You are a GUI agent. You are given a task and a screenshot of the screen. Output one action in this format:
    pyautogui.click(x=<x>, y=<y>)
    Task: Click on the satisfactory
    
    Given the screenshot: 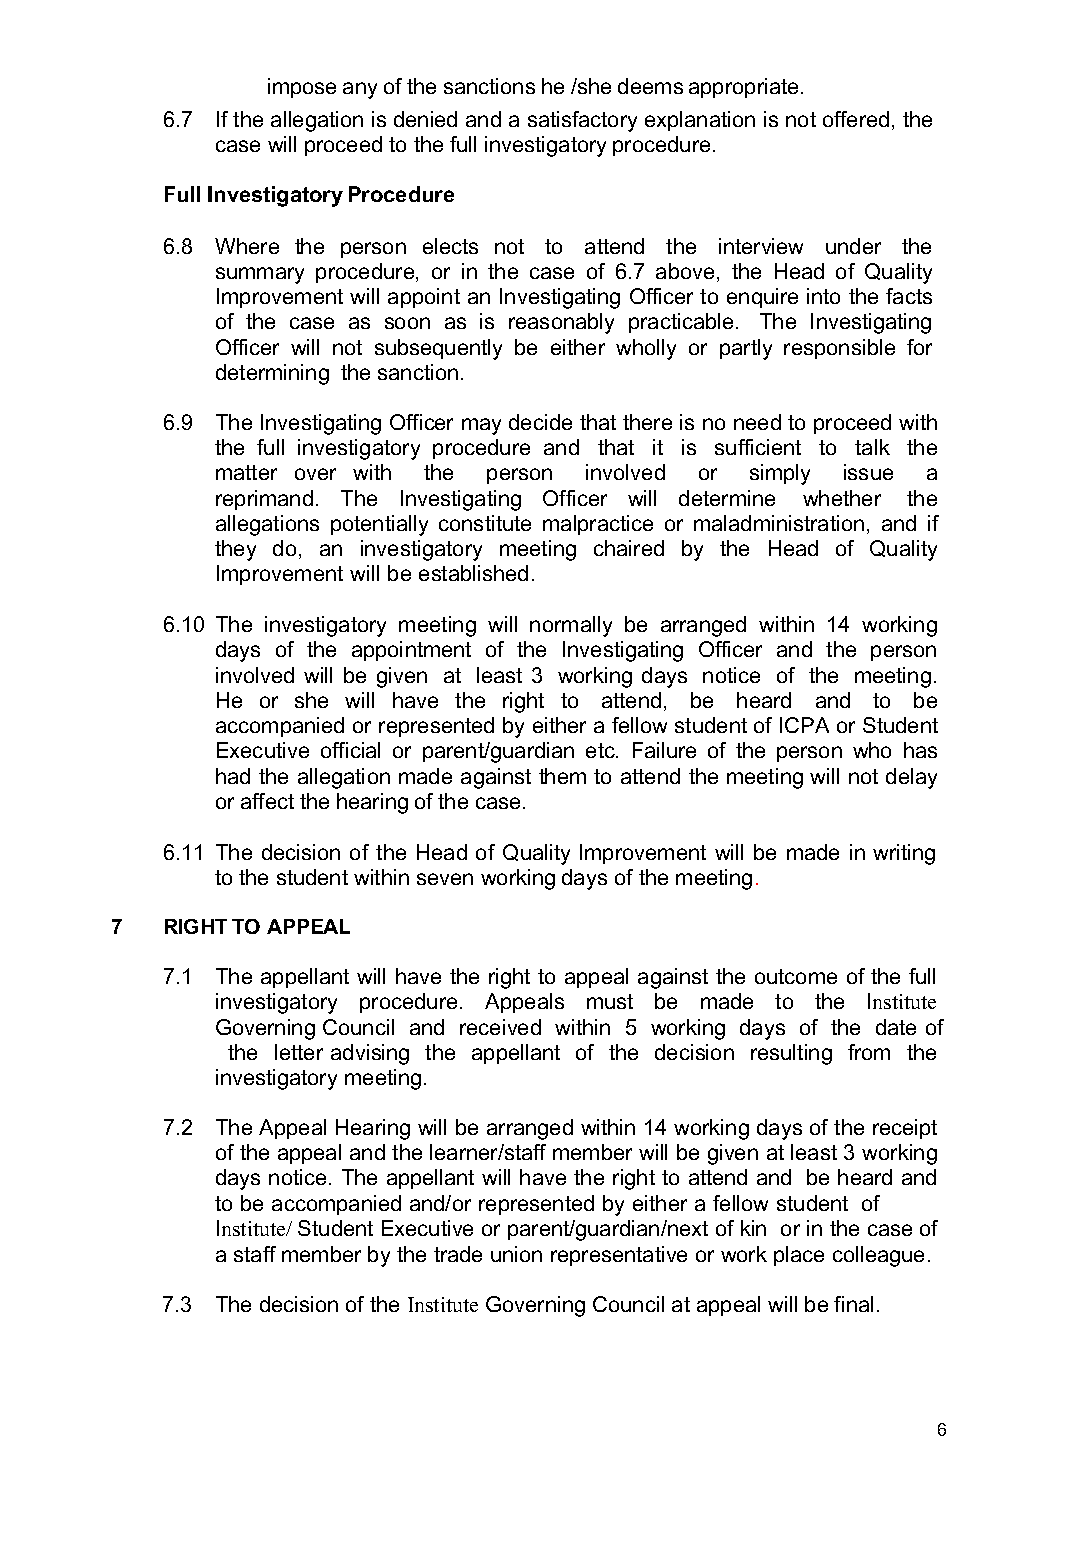 What is the action you would take?
    pyautogui.click(x=582, y=121)
